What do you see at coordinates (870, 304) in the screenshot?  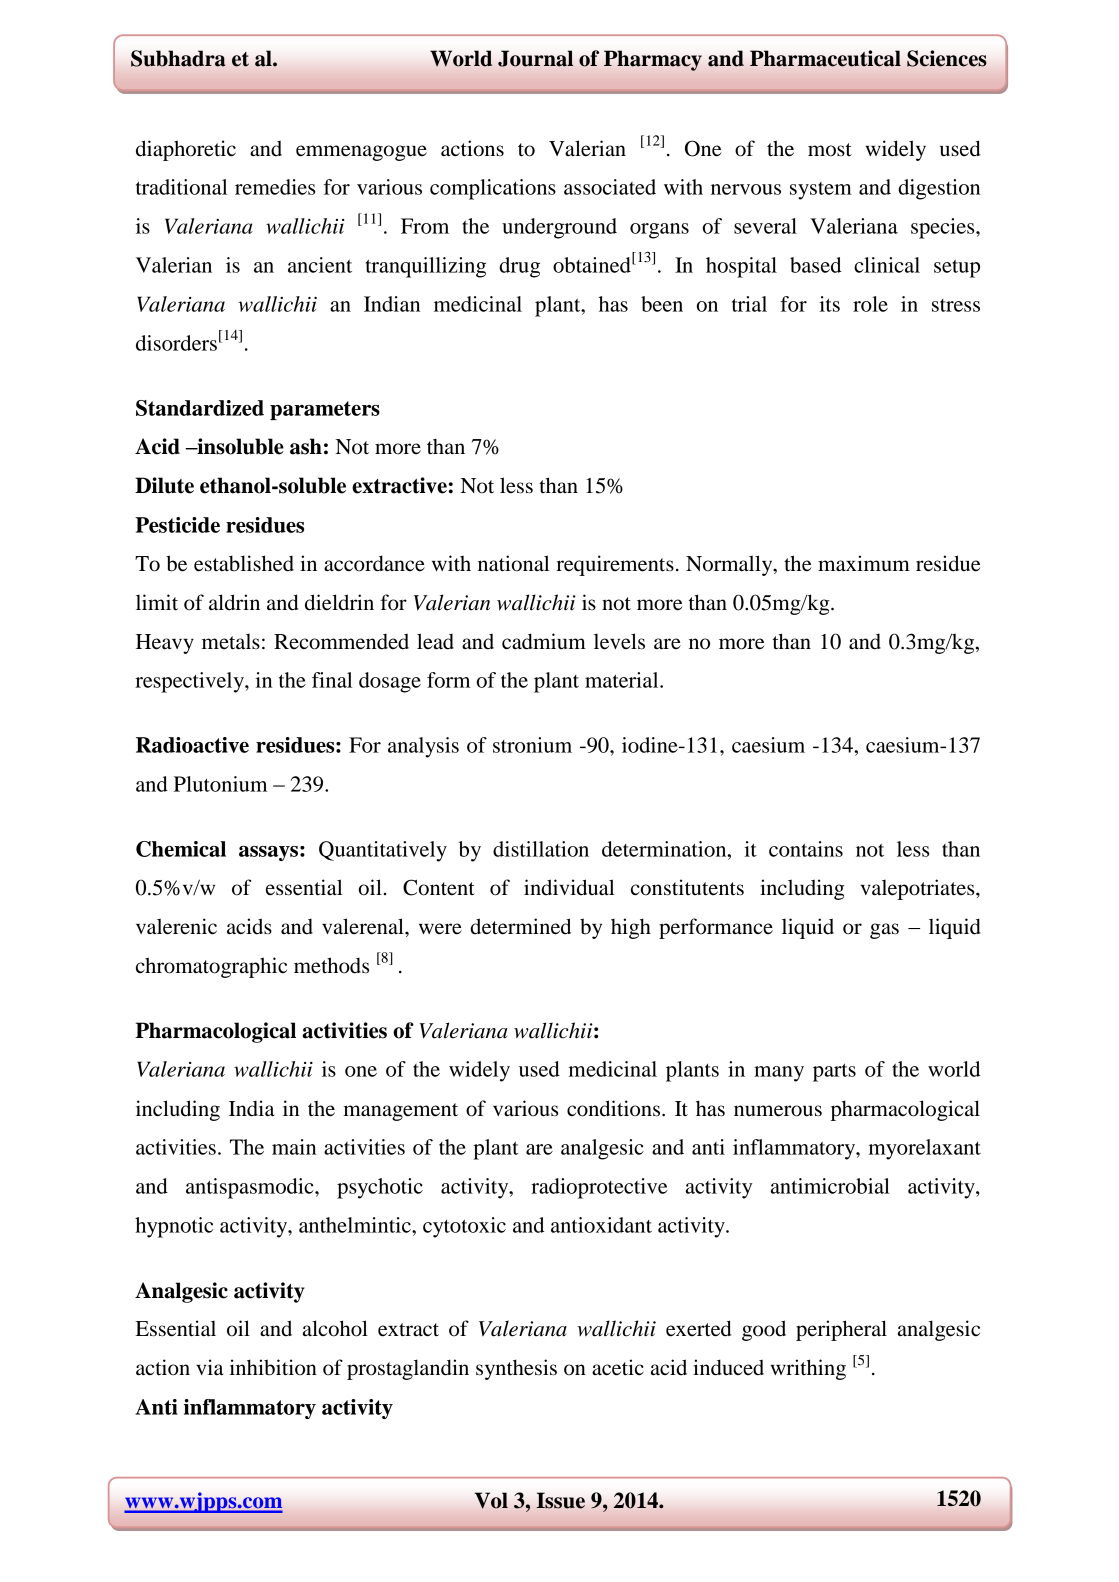 I see `role` at bounding box center [870, 304].
